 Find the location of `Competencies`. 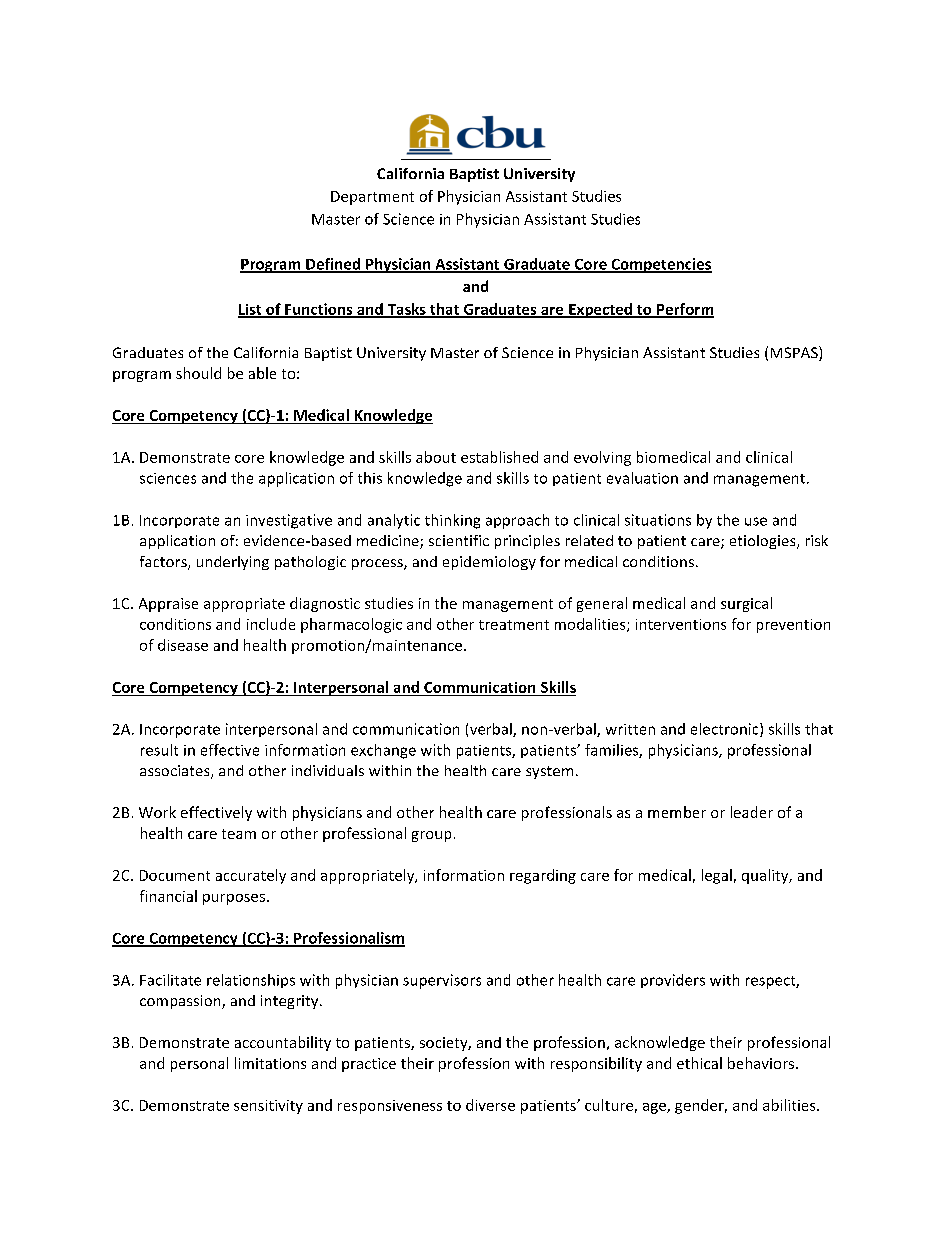

Competencies is located at coordinates (660, 265).
